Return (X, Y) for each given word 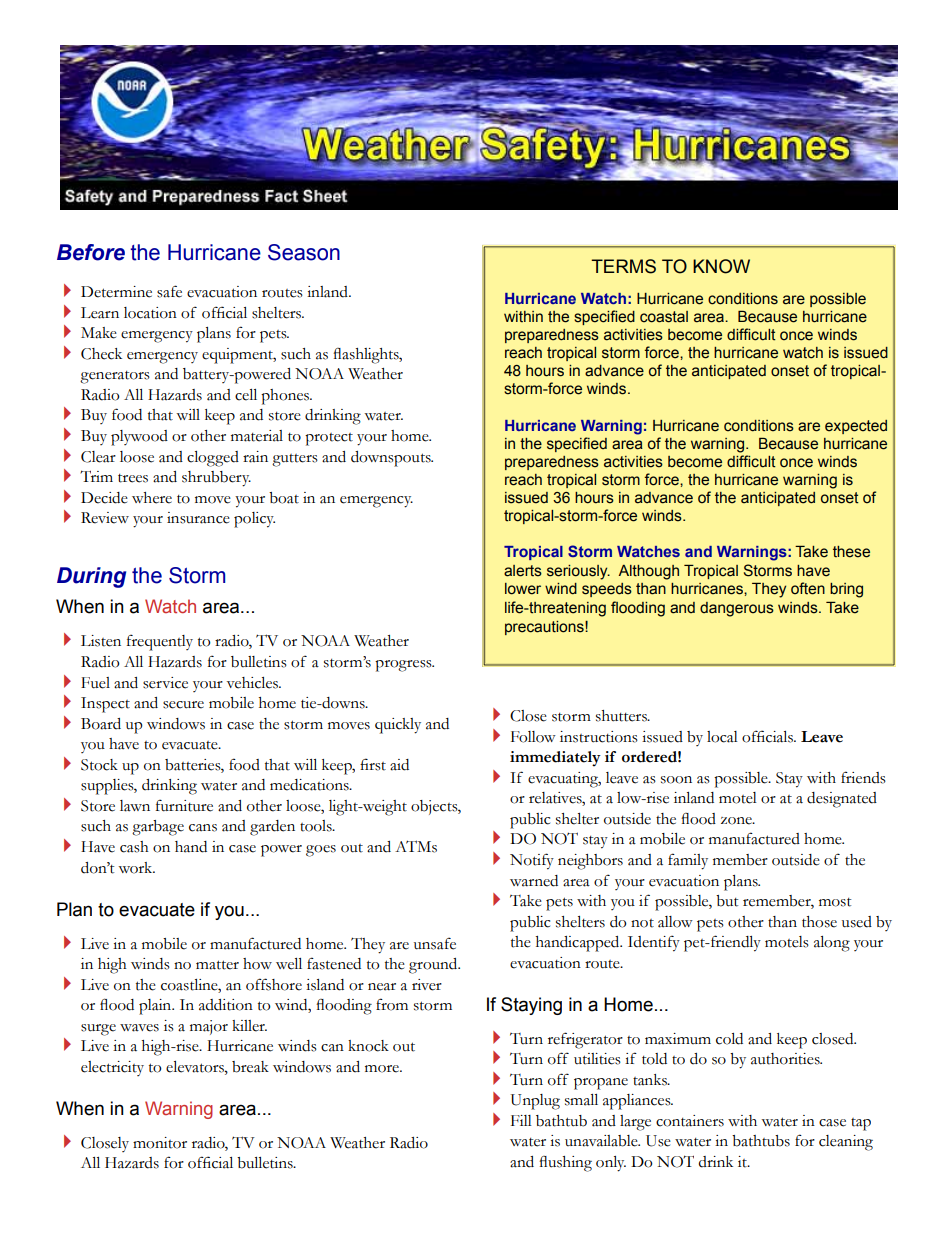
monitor (160, 1143)
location (150, 313)
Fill (521, 1120)
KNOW (721, 266)
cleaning (846, 1143)
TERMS (623, 266)
